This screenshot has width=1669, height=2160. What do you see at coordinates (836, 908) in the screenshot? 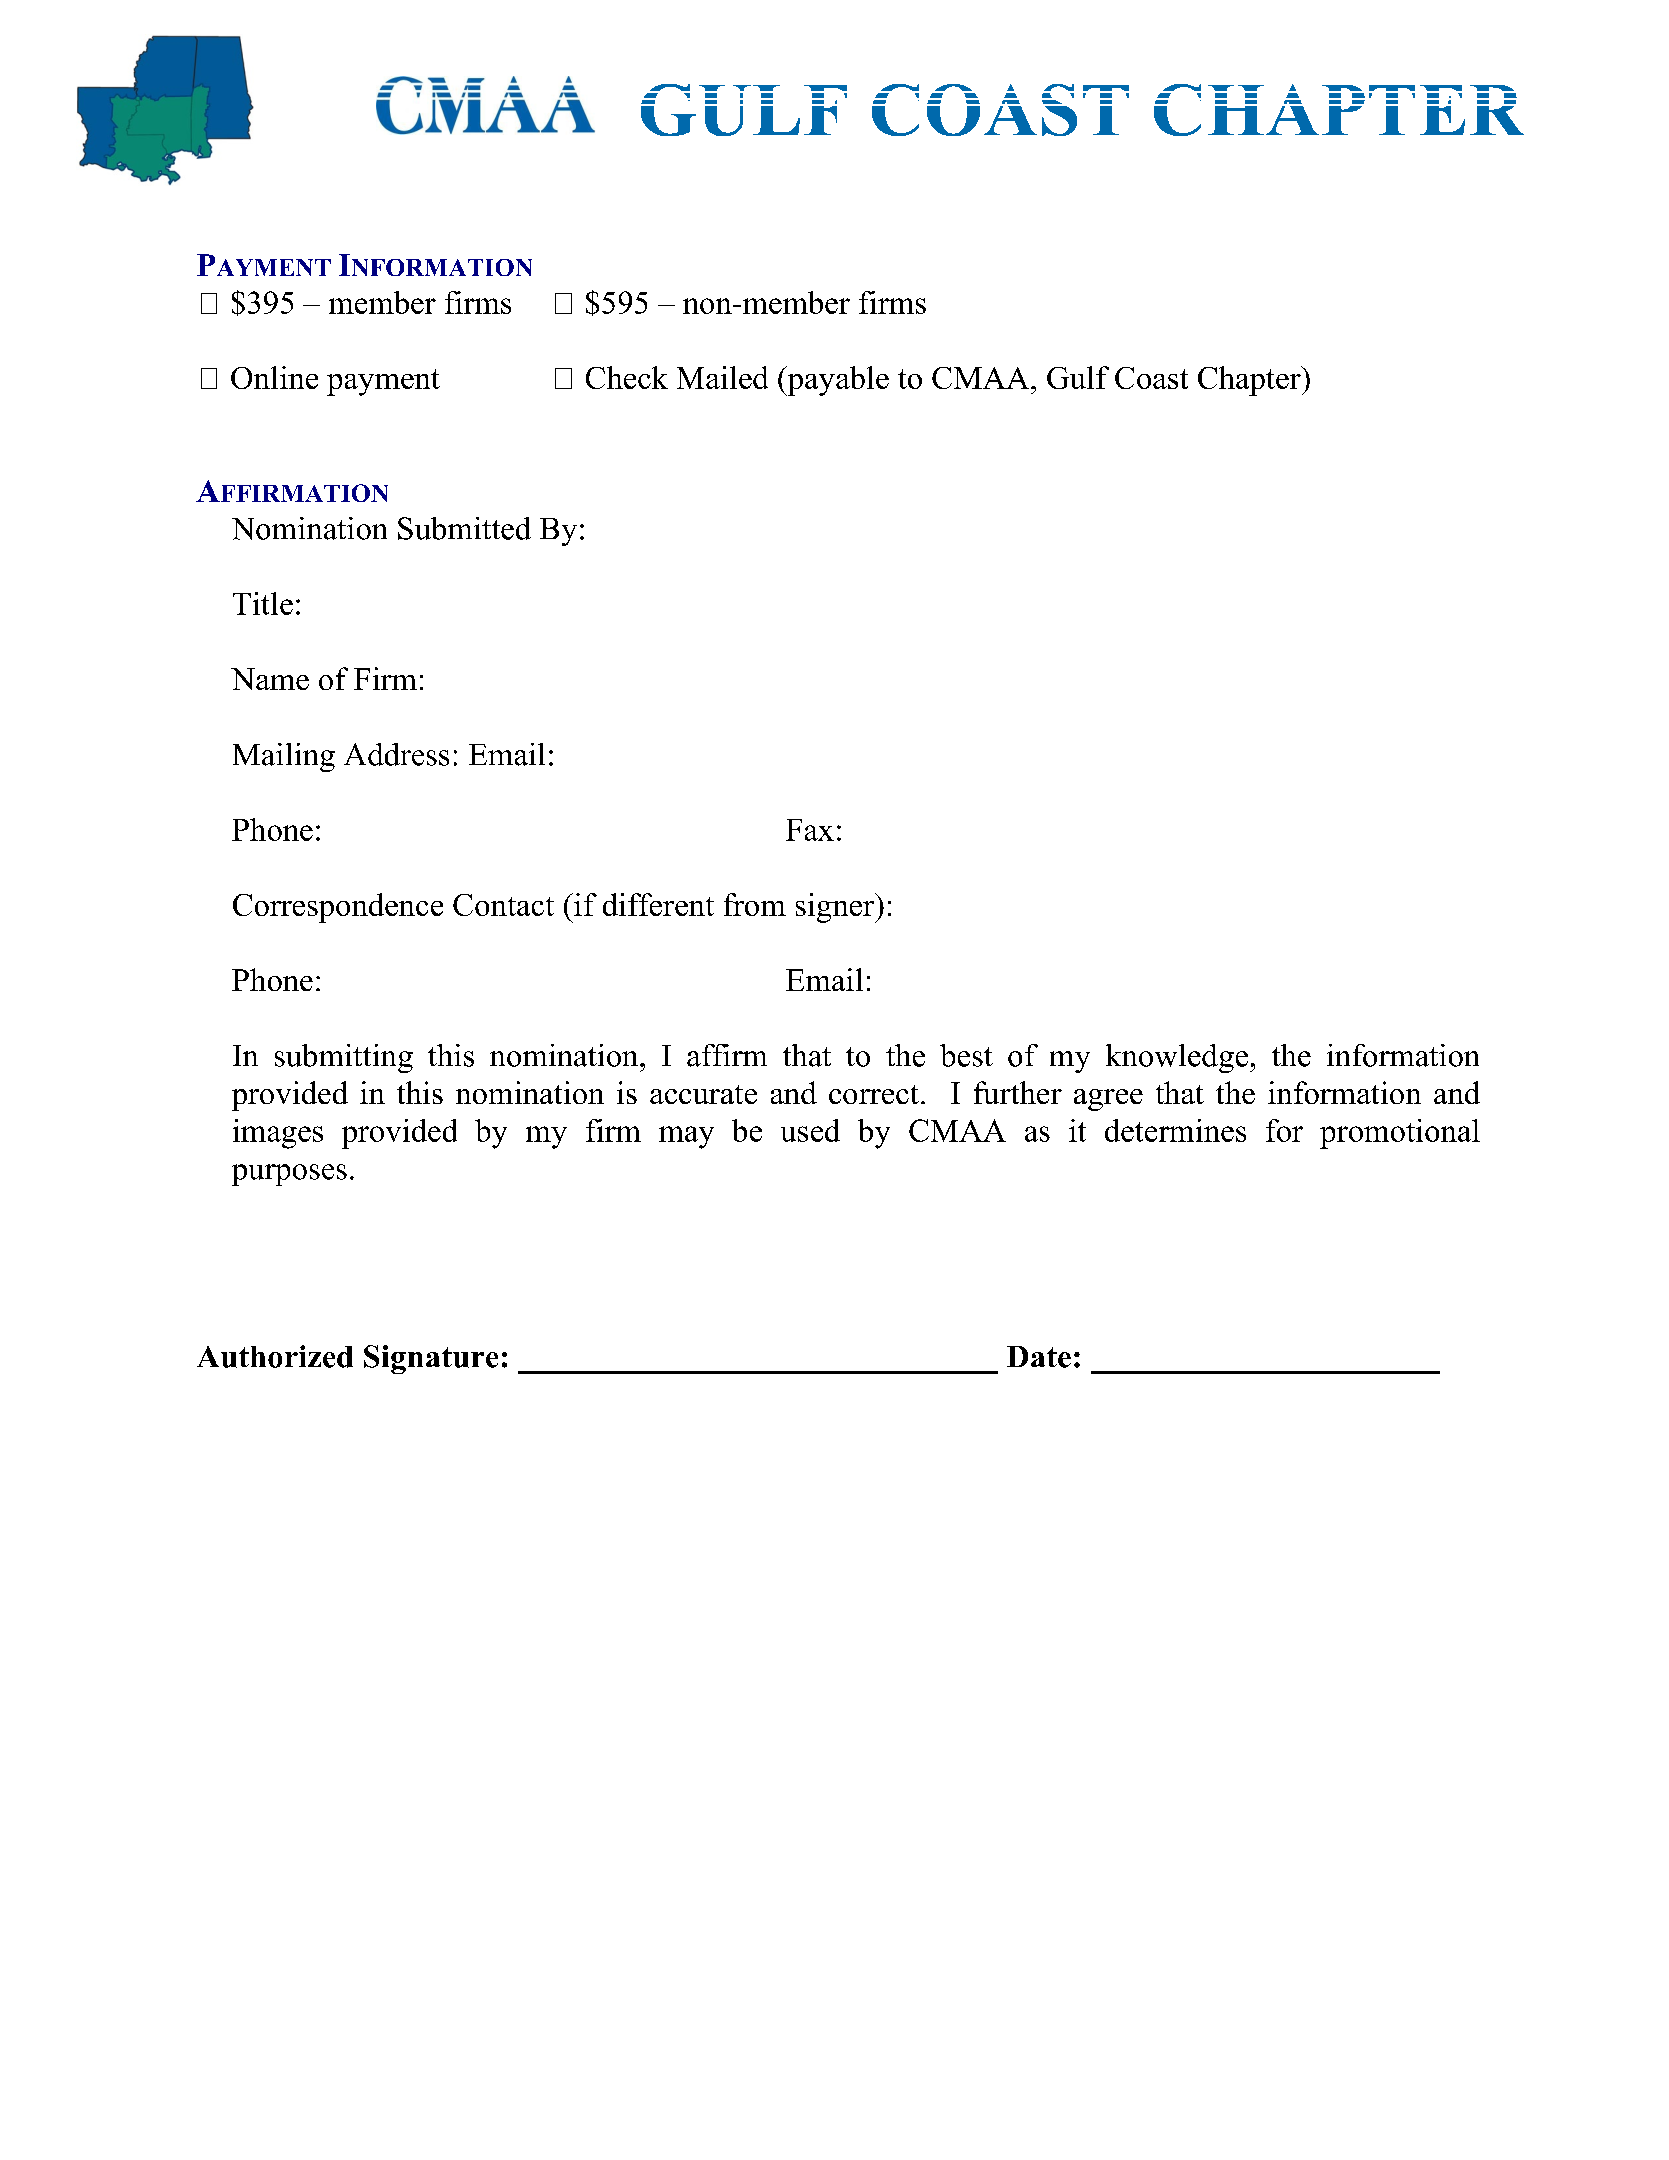
I see `signer` at bounding box center [836, 908].
